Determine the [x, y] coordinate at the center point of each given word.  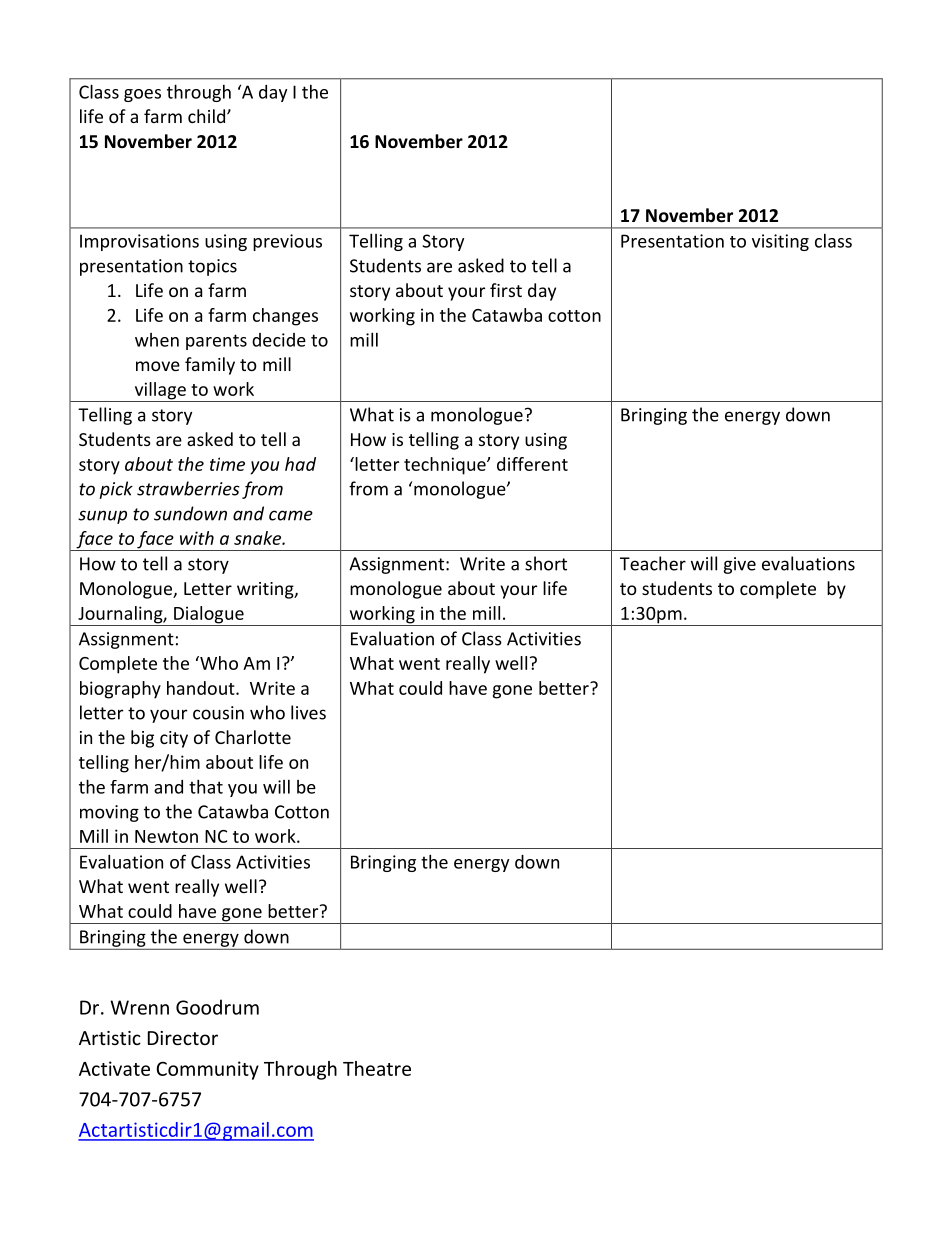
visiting [780, 242]
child [208, 116]
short [546, 563]
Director [183, 1038]
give [740, 565]
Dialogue [209, 616]
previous [287, 242]
